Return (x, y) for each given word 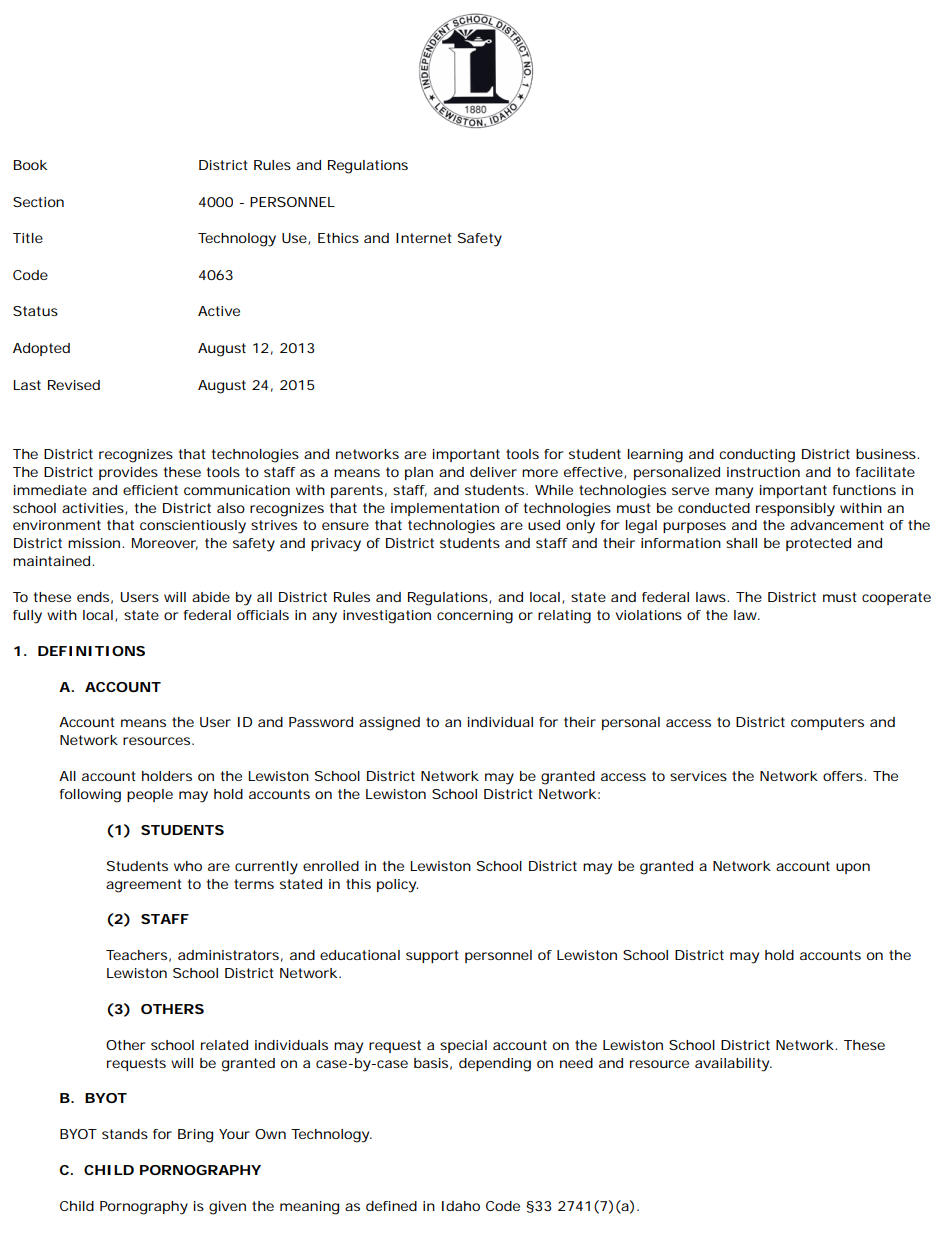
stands (125, 1134)
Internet (424, 238)
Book (30, 165)
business (886, 454)
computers (827, 723)
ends (93, 597)
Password (321, 722)
